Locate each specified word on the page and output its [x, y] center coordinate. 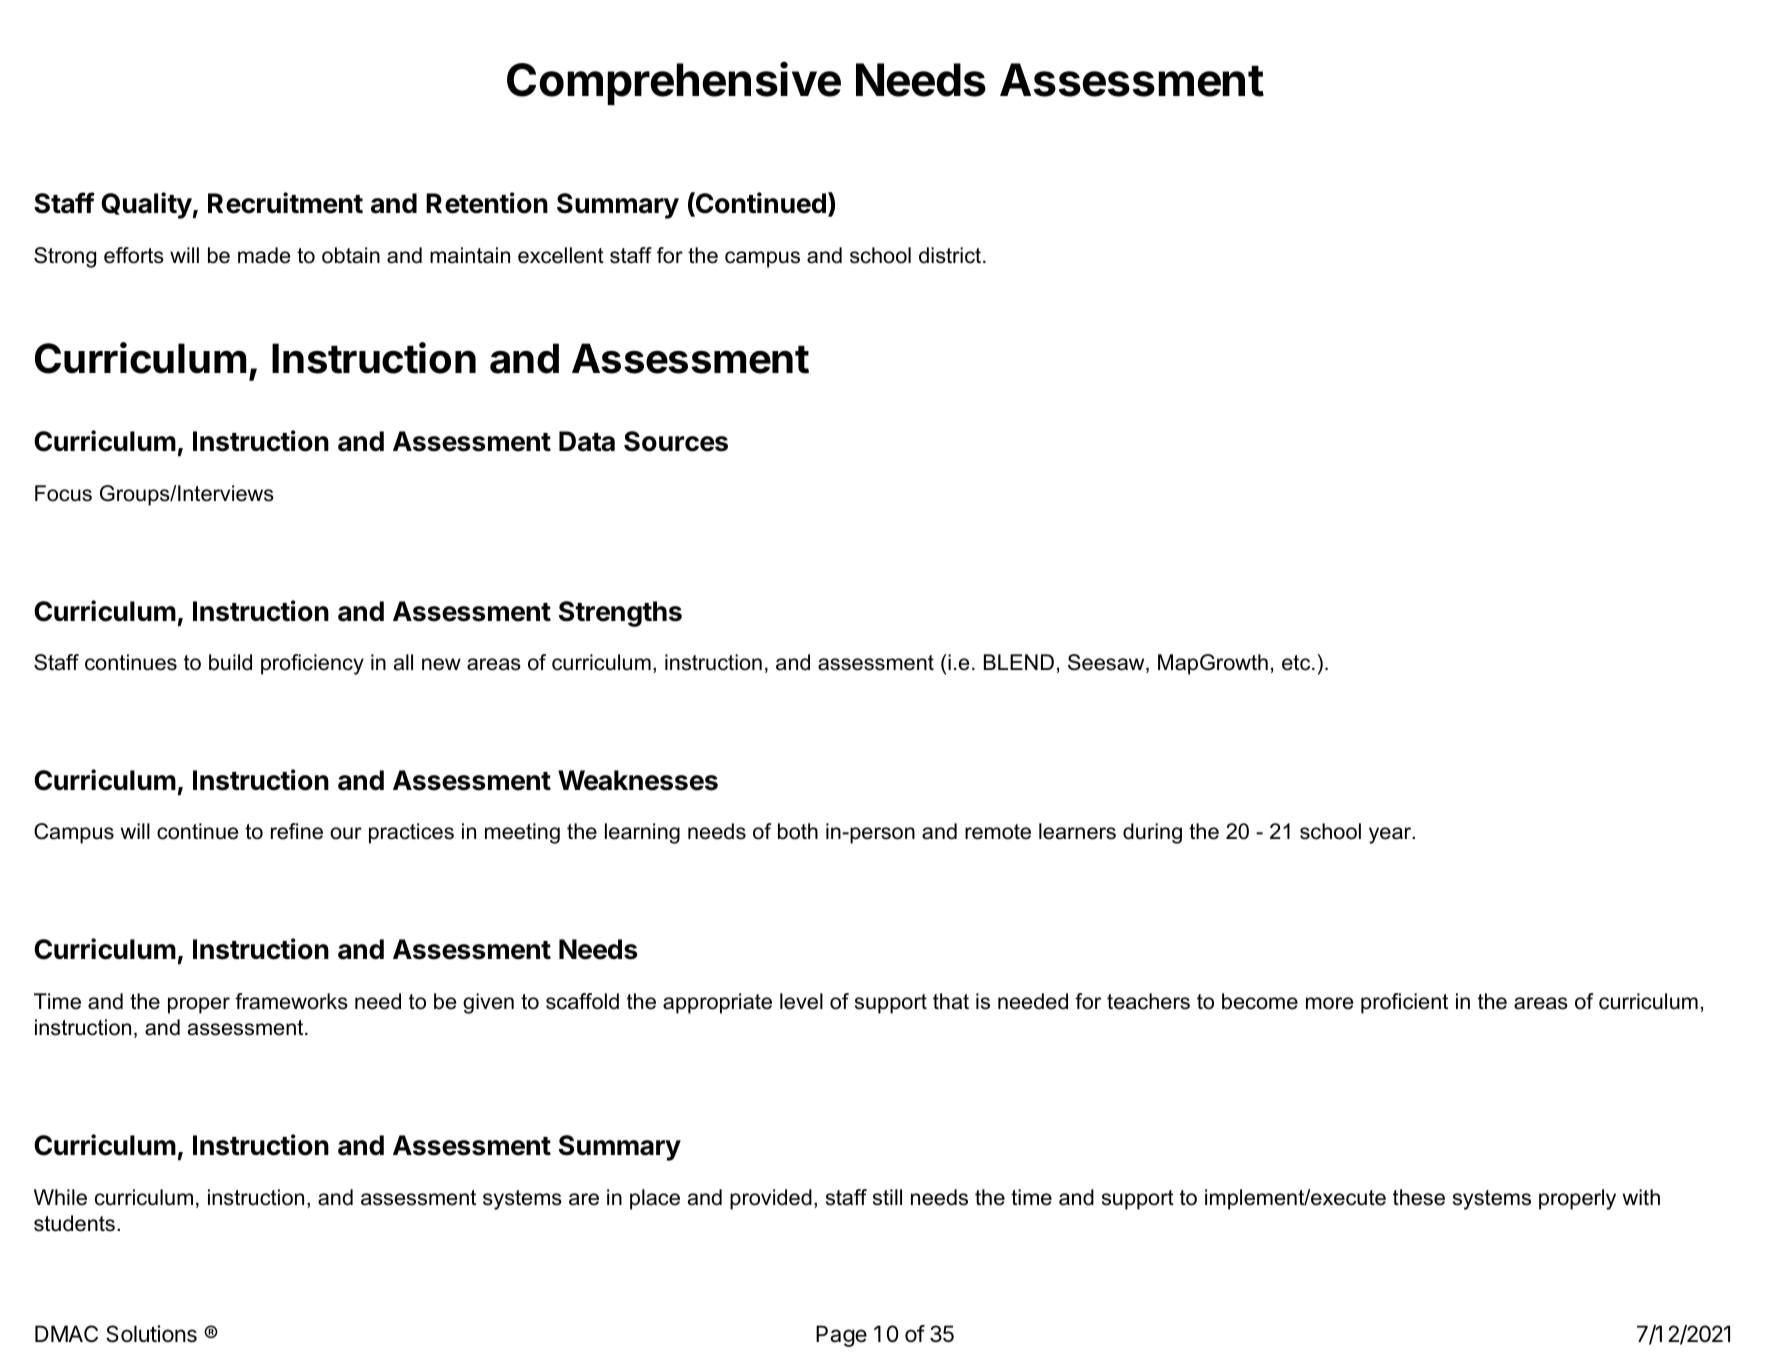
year [1391, 835]
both [798, 831]
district [951, 255]
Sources [676, 441]
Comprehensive [674, 83]
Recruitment [285, 203]
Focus [63, 493]
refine [297, 831]
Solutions [151, 1334]
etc [1297, 663]
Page [841, 1336]
